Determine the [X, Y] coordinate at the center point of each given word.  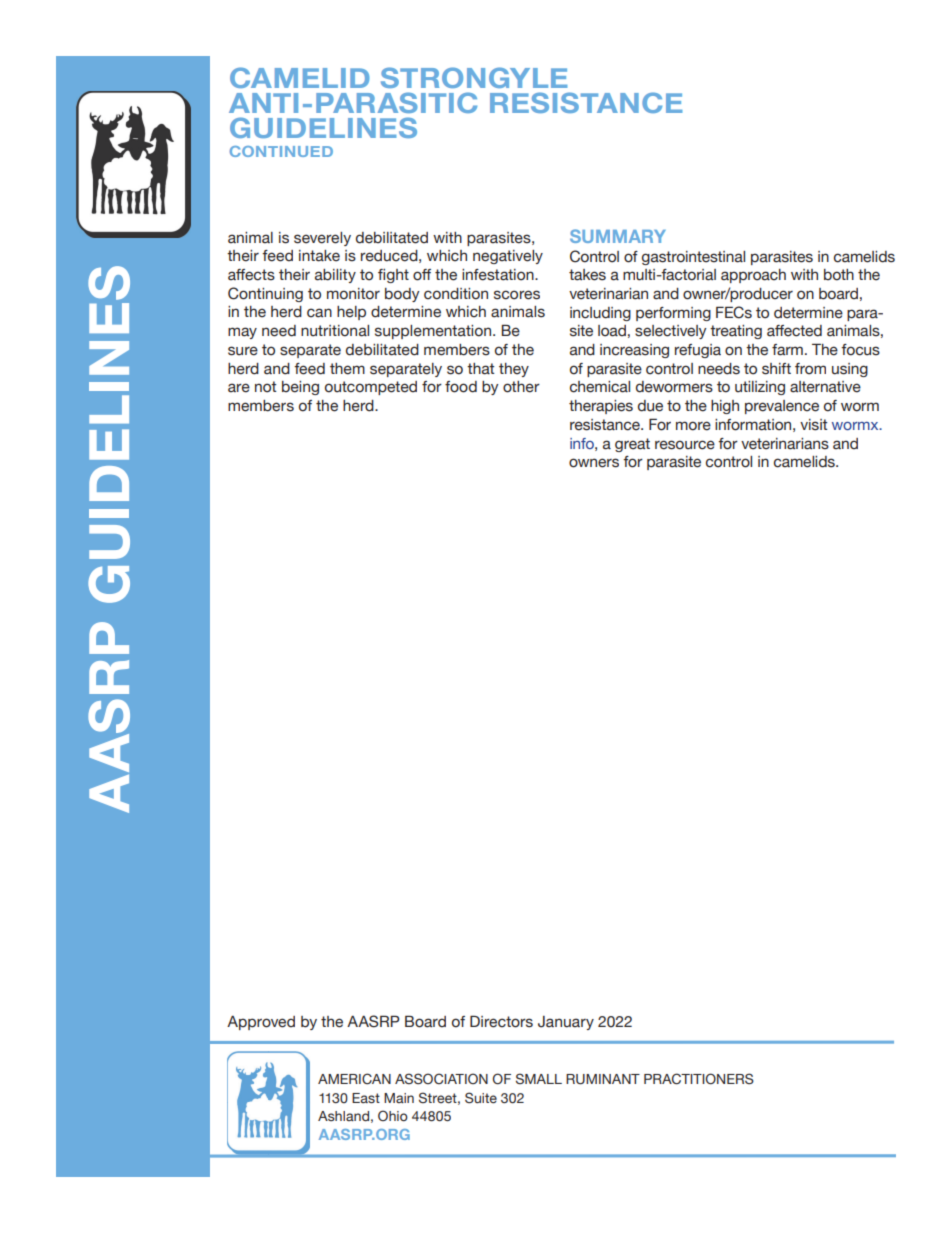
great [632, 445]
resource [685, 445]
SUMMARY [618, 236]
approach [753, 276]
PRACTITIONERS [699, 1079]
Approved [261, 1023]
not [265, 387]
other [521, 387]
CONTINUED [281, 151]
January [566, 1023]
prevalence [782, 407]
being [300, 388]
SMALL [539, 1078]
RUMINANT [603, 1079]
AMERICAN [354, 1079]
